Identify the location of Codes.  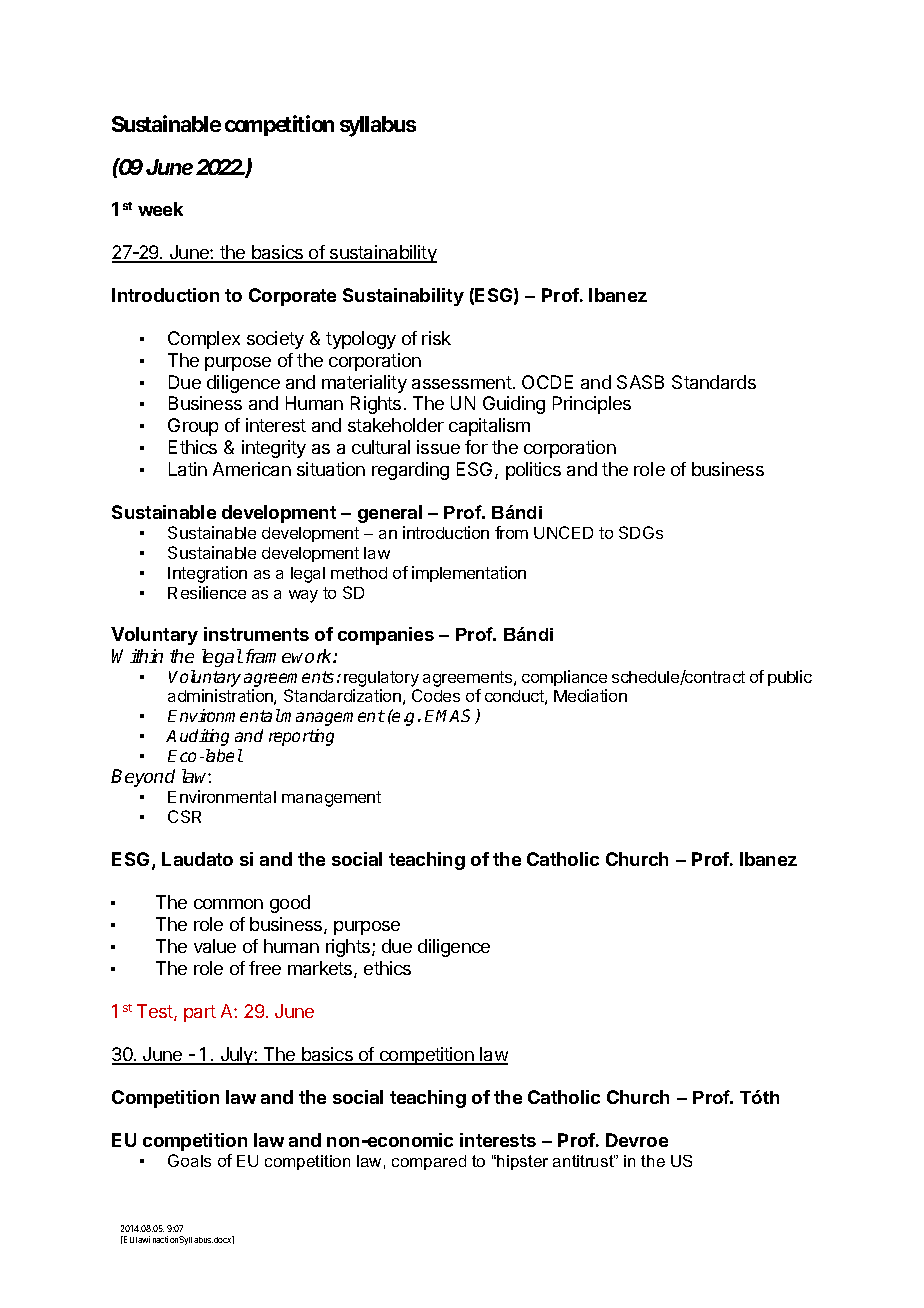
(436, 695).
